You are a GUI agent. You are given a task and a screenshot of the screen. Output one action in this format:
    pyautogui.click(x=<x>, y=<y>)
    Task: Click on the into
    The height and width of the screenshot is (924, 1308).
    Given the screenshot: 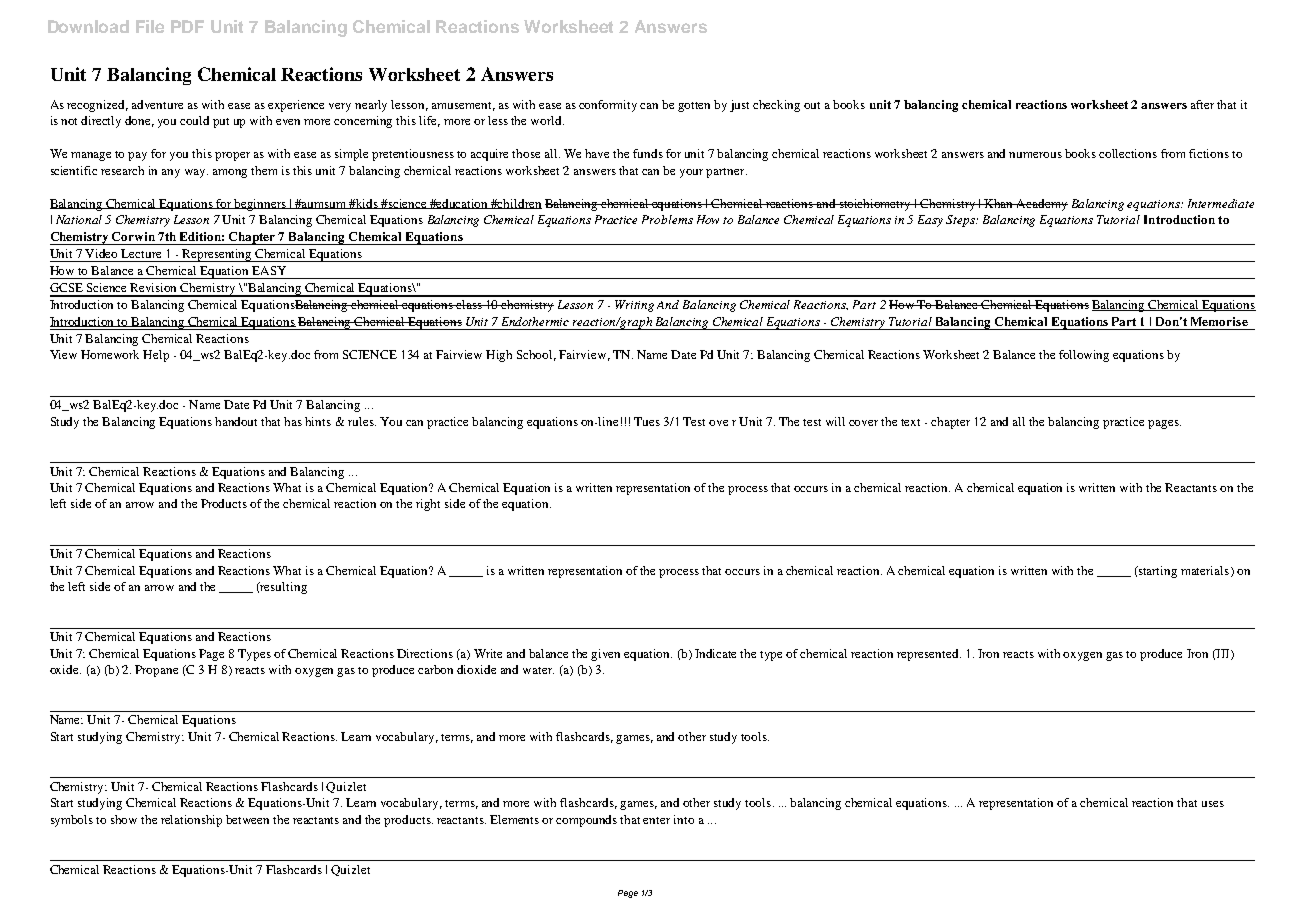 What is the action you would take?
    pyautogui.click(x=684, y=819)
